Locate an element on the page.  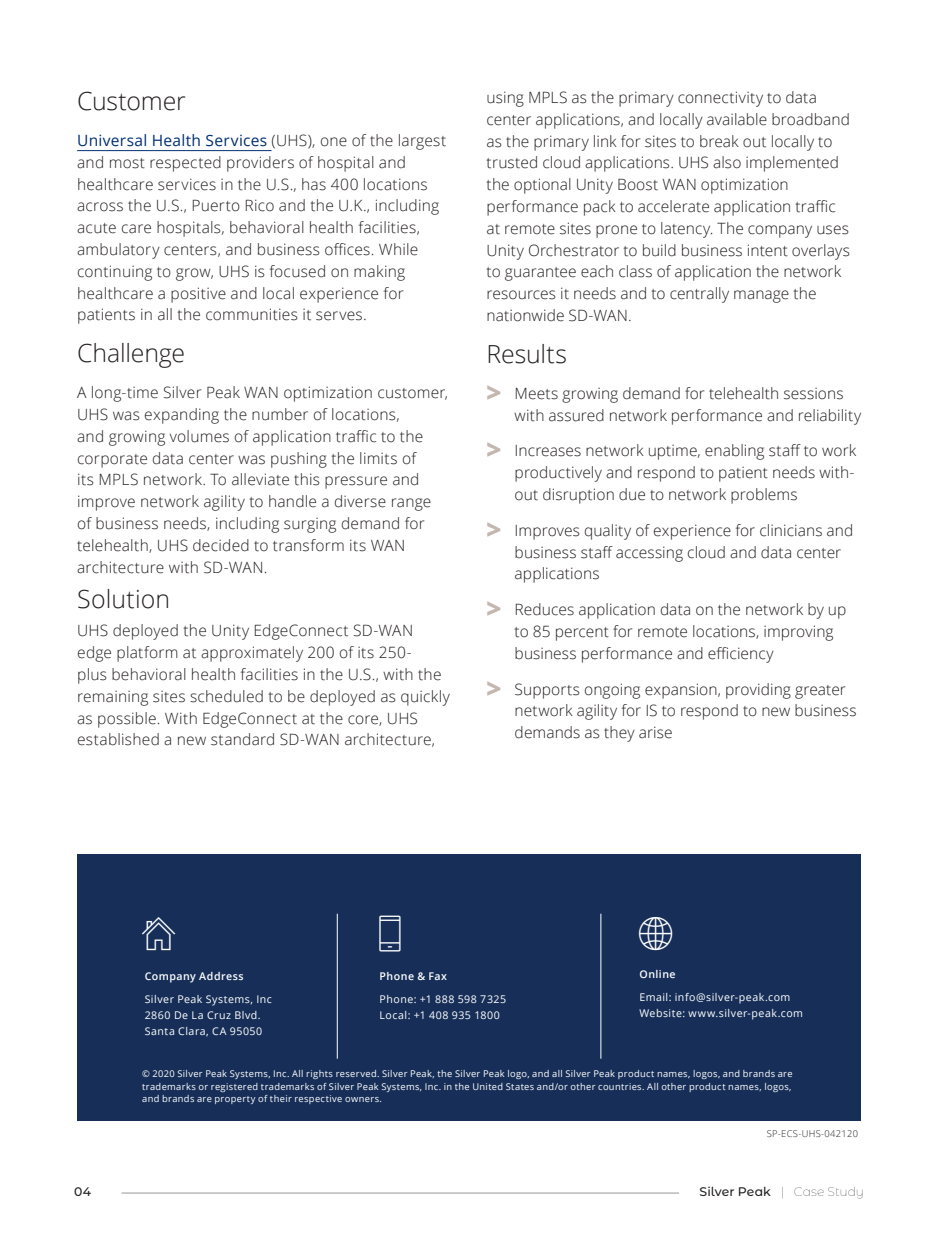
standard is located at coordinates (242, 739).
